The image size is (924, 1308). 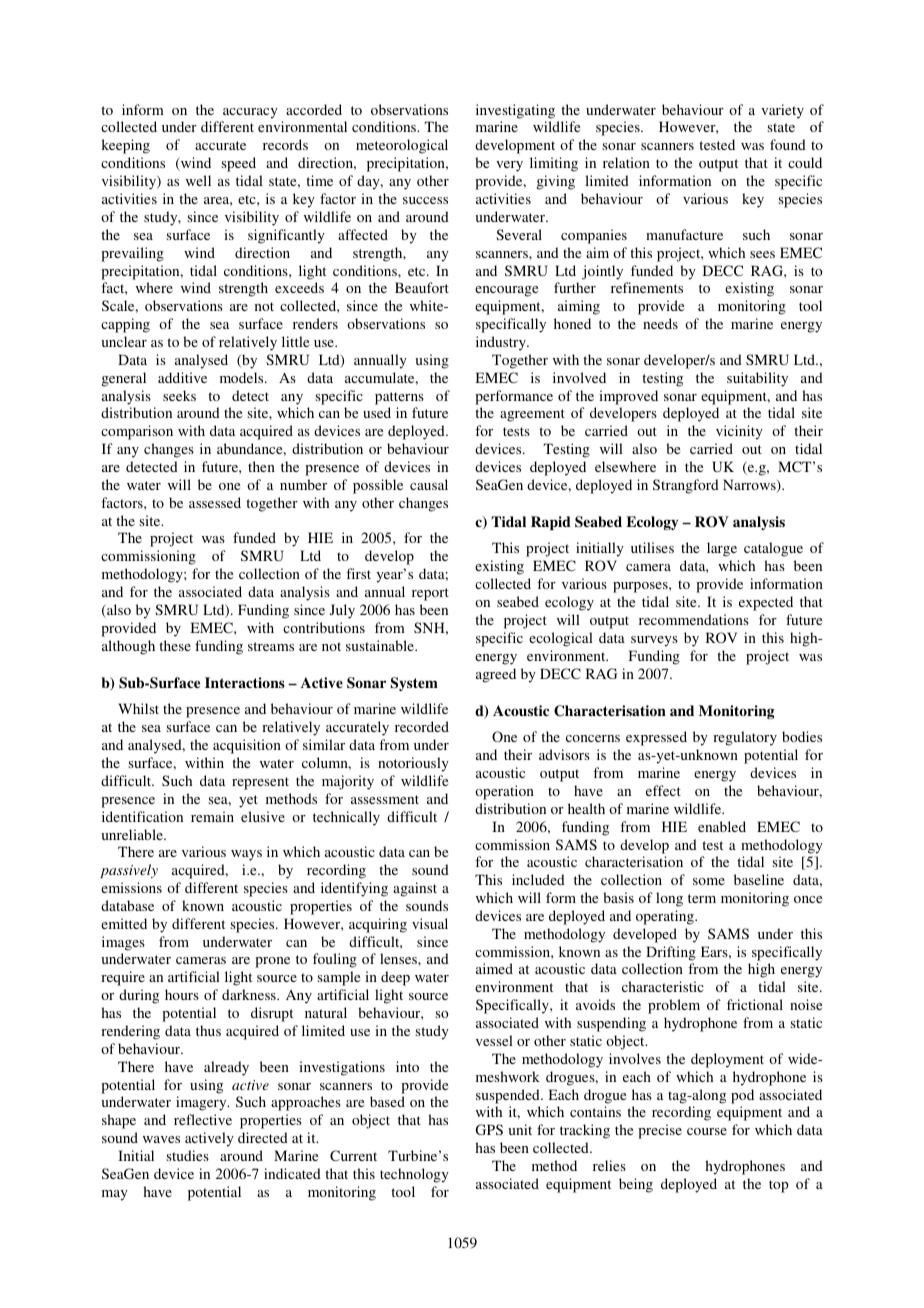 What do you see at coordinates (429, 484) in the screenshot?
I see `causal` at bounding box center [429, 484].
